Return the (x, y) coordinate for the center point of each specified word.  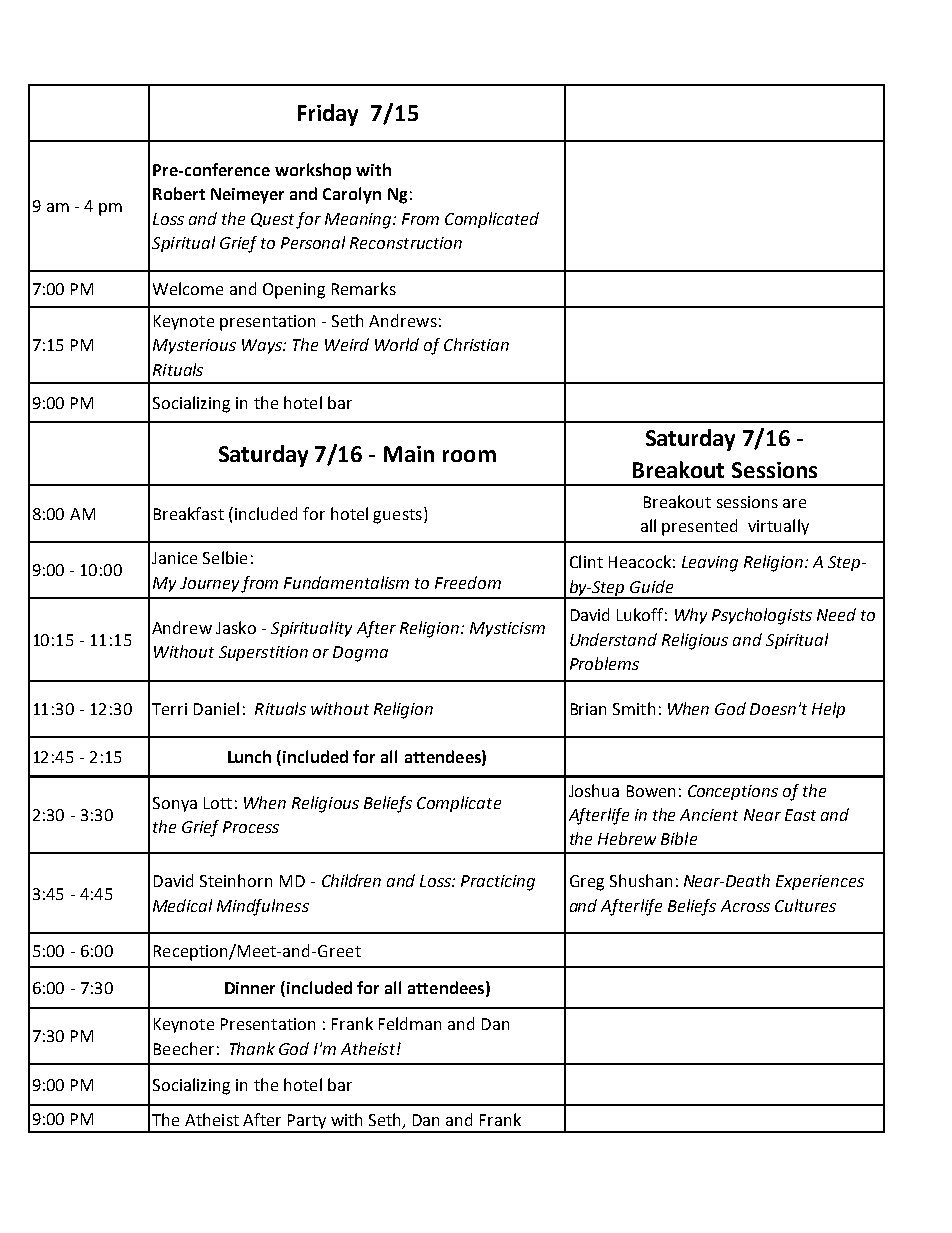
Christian (476, 344)
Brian (588, 709)
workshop (313, 171)
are (794, 503)
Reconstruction (406, 243)
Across (745, 906)
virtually (778, 527)
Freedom (468, 582)
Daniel (216, 708)
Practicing (498, 883)
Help (828, 710)
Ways (263, 346)
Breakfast (189, 513)
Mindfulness (263, 907)
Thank (252, 1048)
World (397, 344)
